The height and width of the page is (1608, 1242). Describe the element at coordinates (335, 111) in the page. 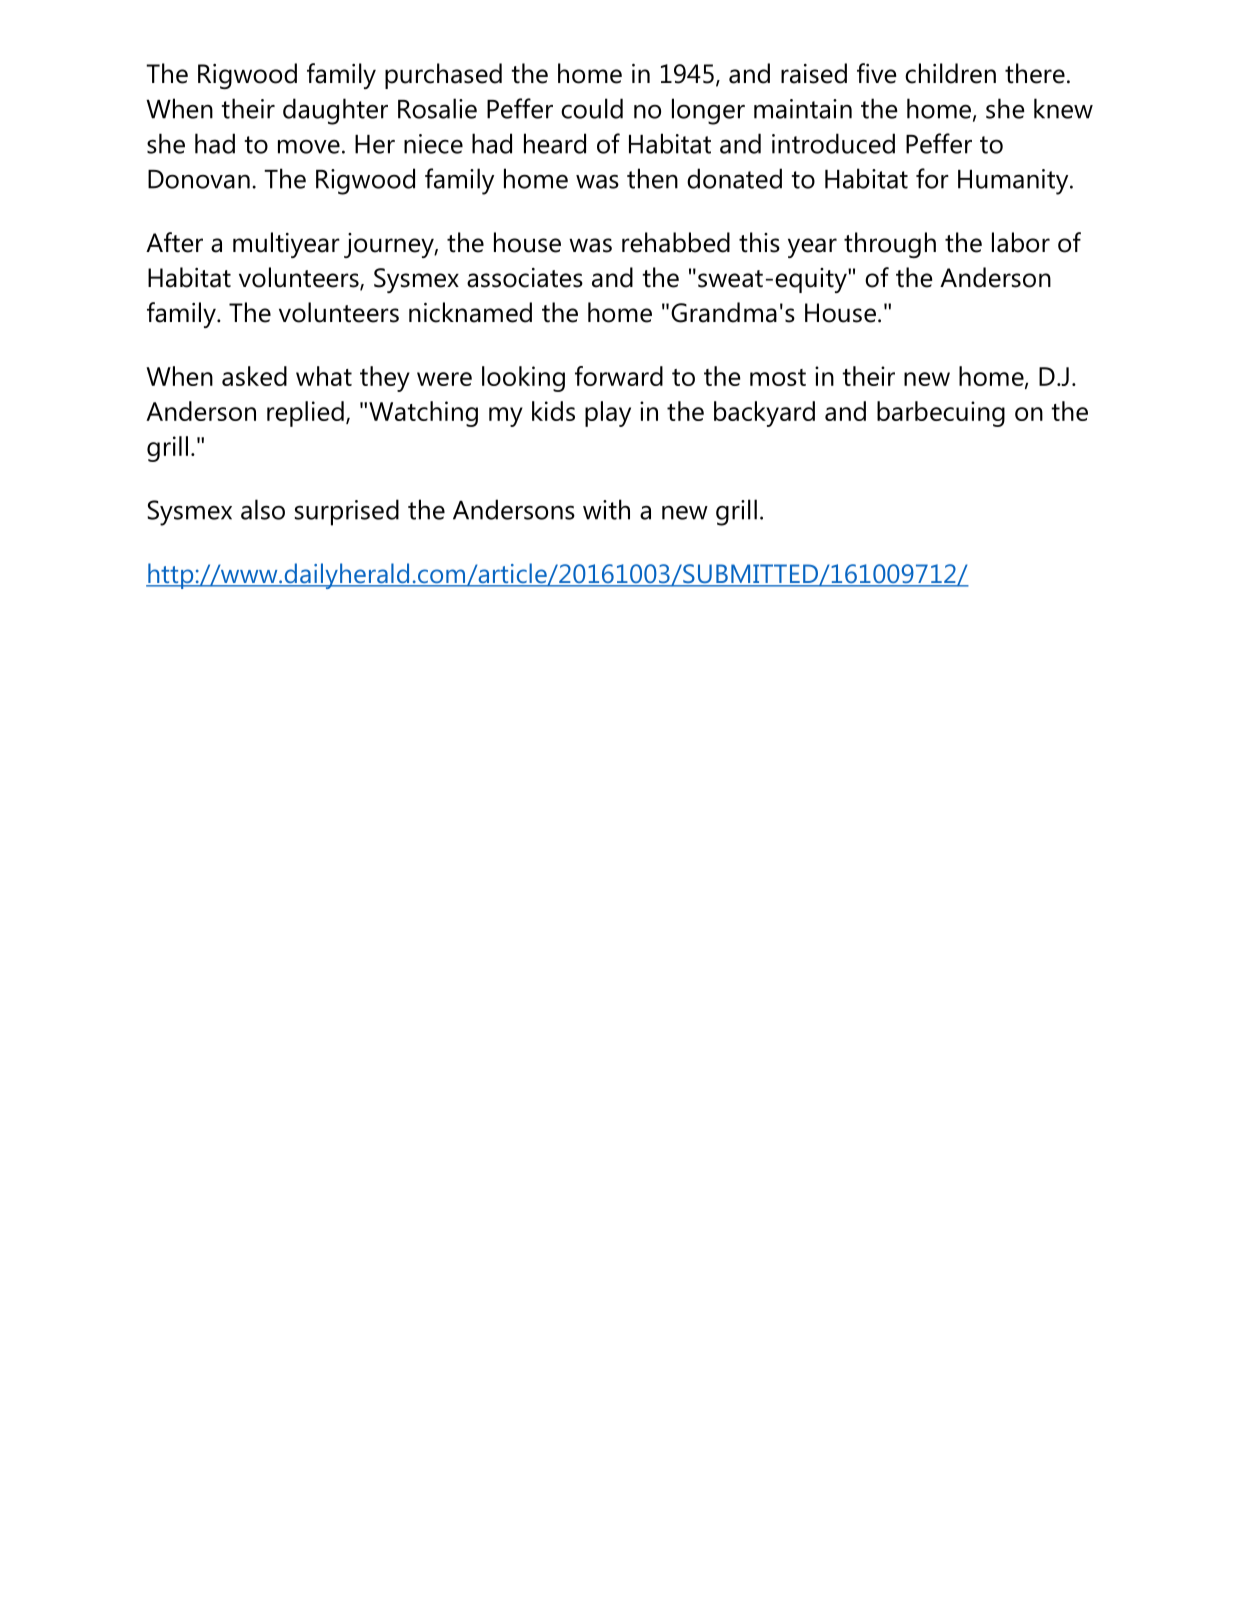

I see `daughter` at that location.
